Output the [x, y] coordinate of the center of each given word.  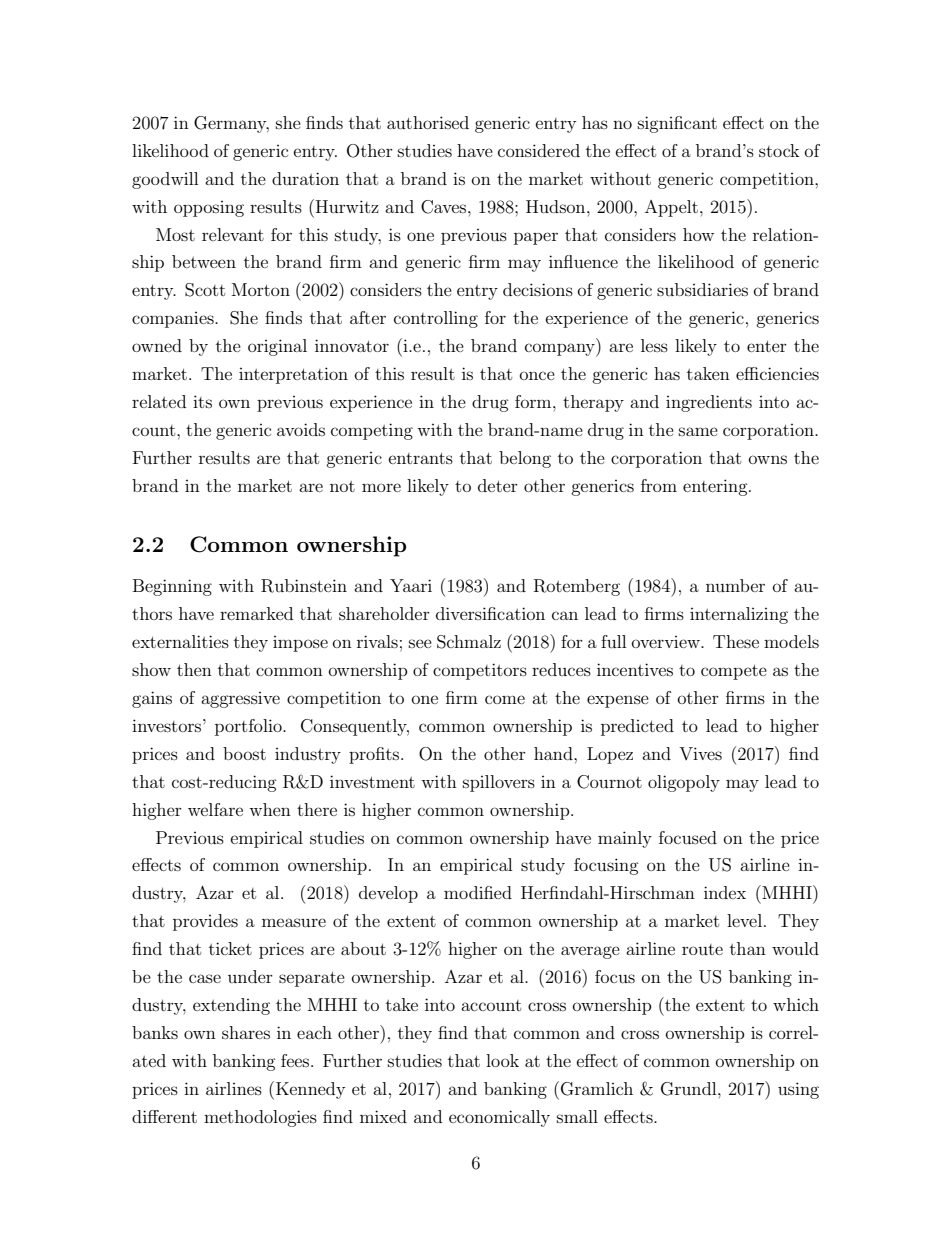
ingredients [709, 403]
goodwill [165, 180]
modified [478, 892]
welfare [215, 809]
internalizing [739, 615]
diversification [490, 613]
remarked [256, 613]
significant [677, 124]
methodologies [260, 1118]
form [534, 401]
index [725, 892]
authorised [428, 122]
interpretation [293, 375]
